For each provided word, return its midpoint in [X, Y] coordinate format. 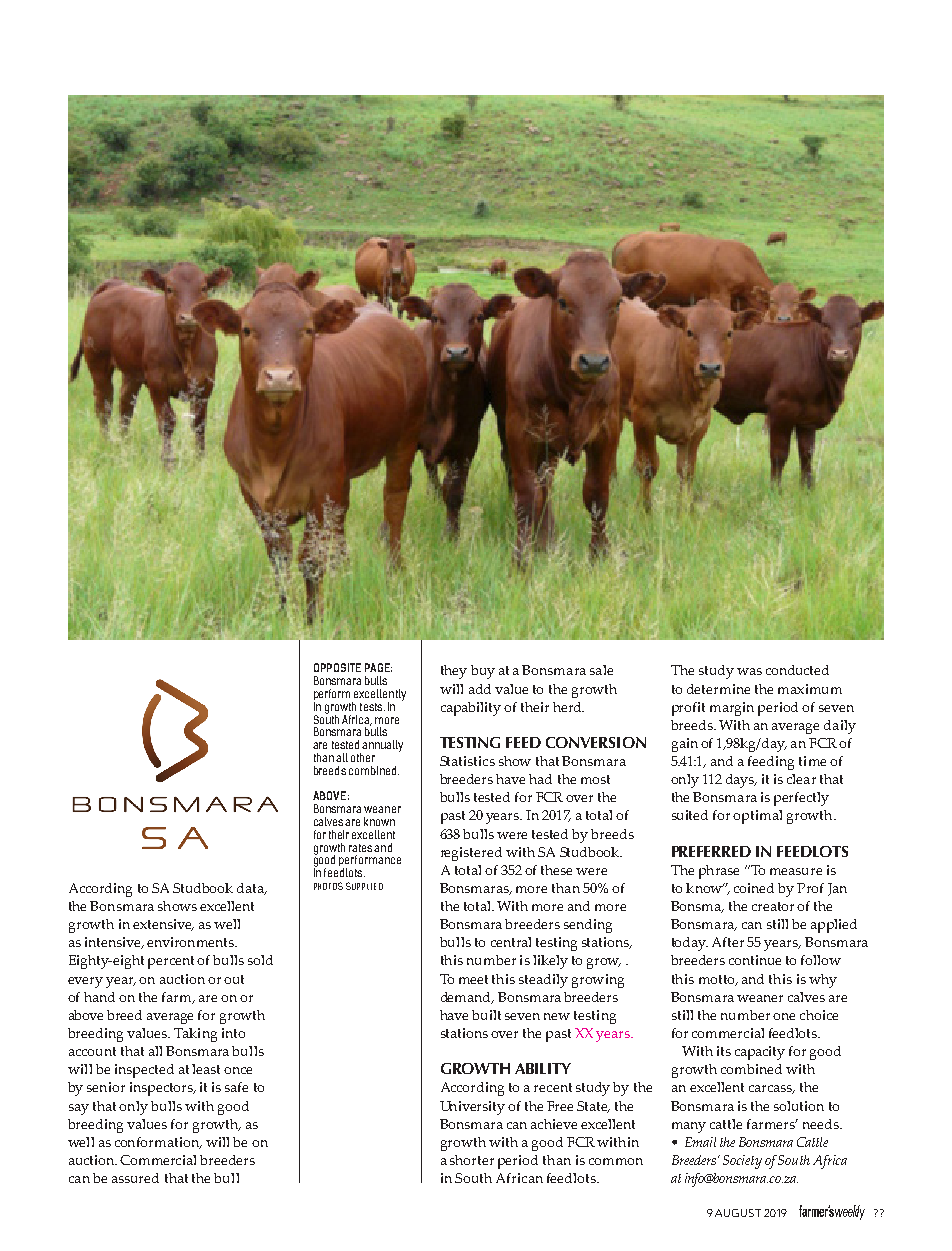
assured [135, 1178]
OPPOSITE [337, 667]
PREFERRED [711, 851]
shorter [472, 1160]
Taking [195, 1035]
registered [471, 854]
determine [718, 689]
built [486, 1015]
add [480, 689]
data [251, 889]
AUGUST [738, 1213]
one [784, 1016]
